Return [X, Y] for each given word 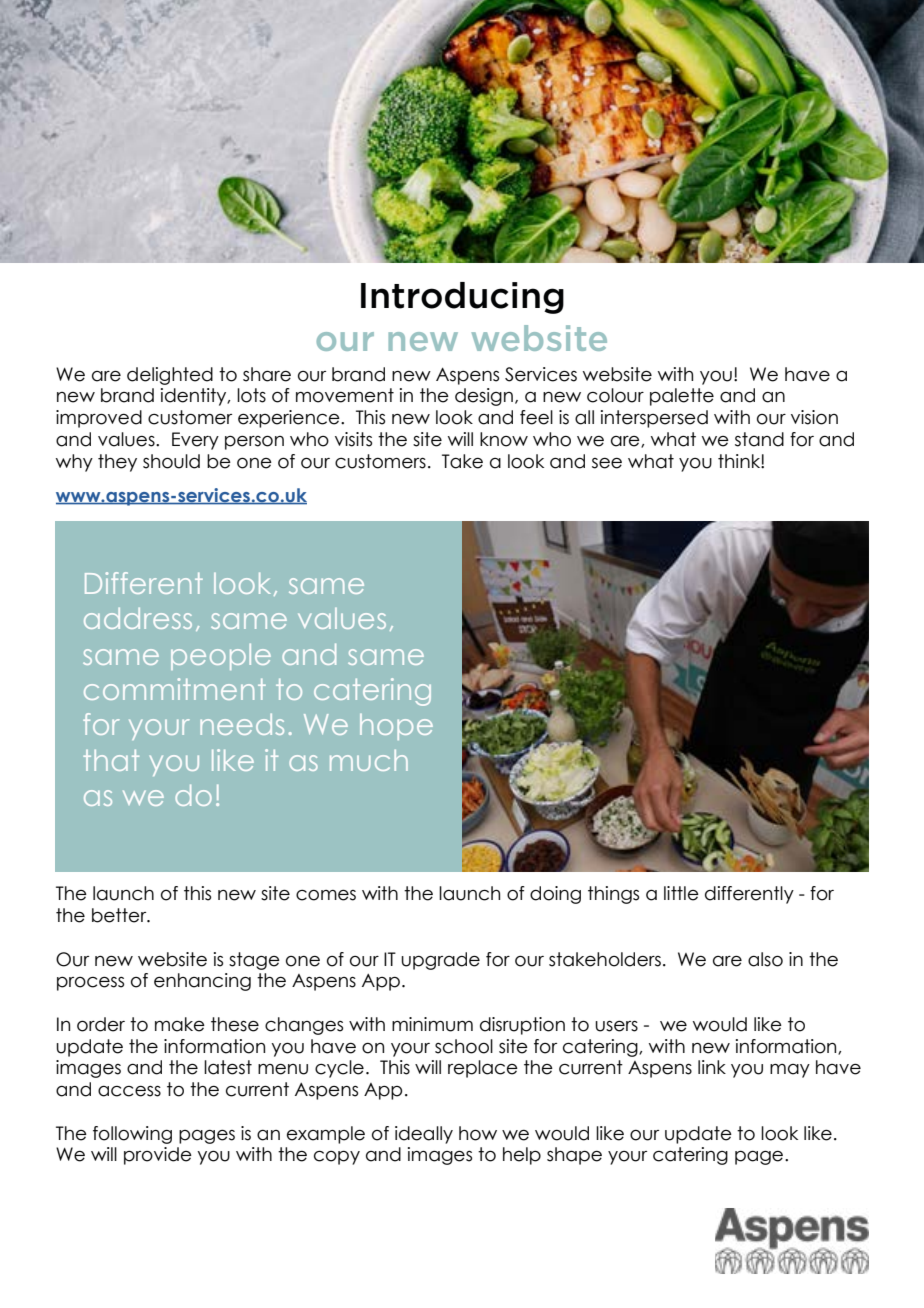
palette [682, 397]
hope [396, 727]
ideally [424, 1135]
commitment [175, 689]
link [712, 1067]
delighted [170, 376]
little [681, 893]
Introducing [462, 298]
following [132, 1135]
